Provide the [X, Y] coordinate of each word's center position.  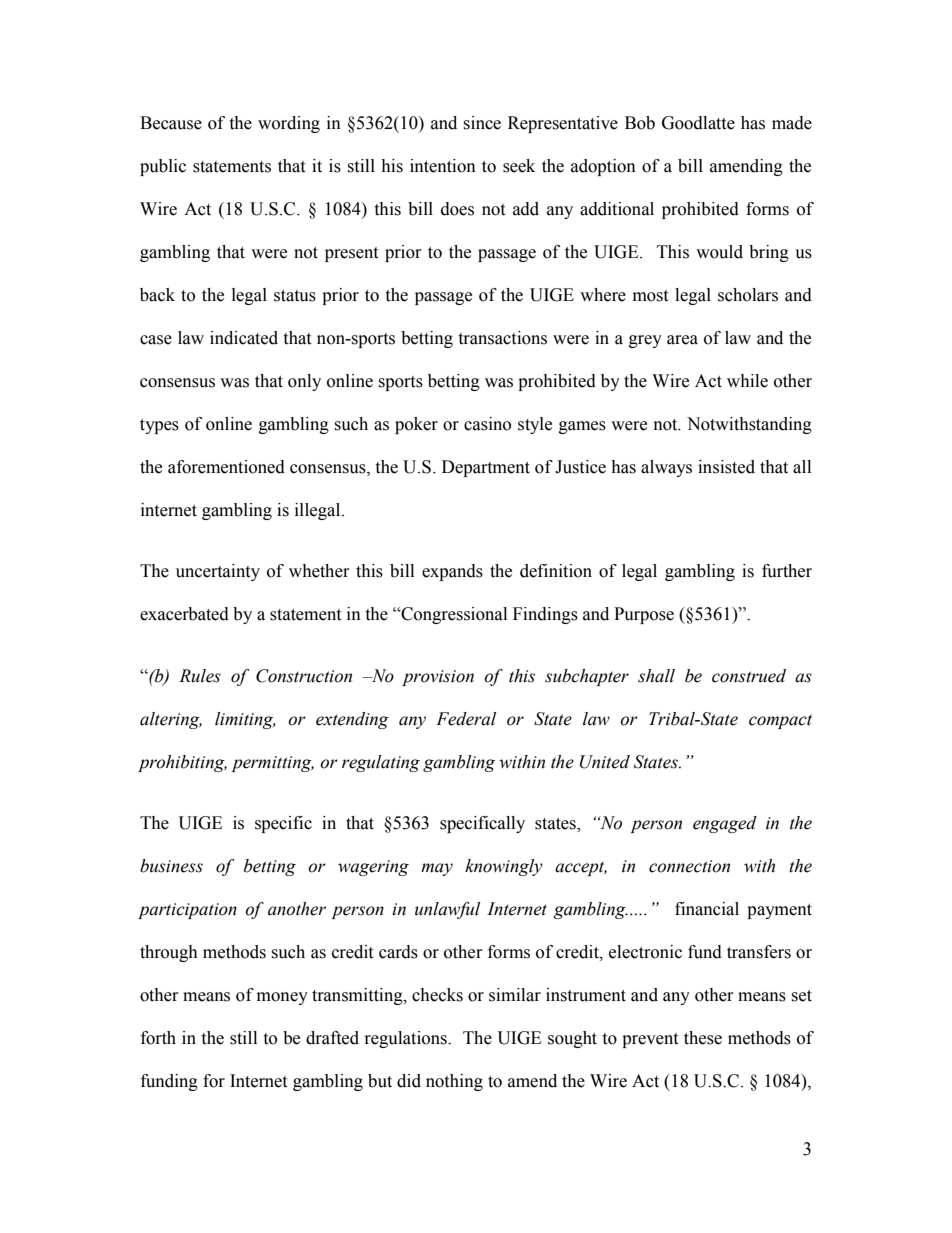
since [482, 123]
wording [289, 124]
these [703, 1038]
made [792, 123]
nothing [454, 1082]
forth [158, 1038]
